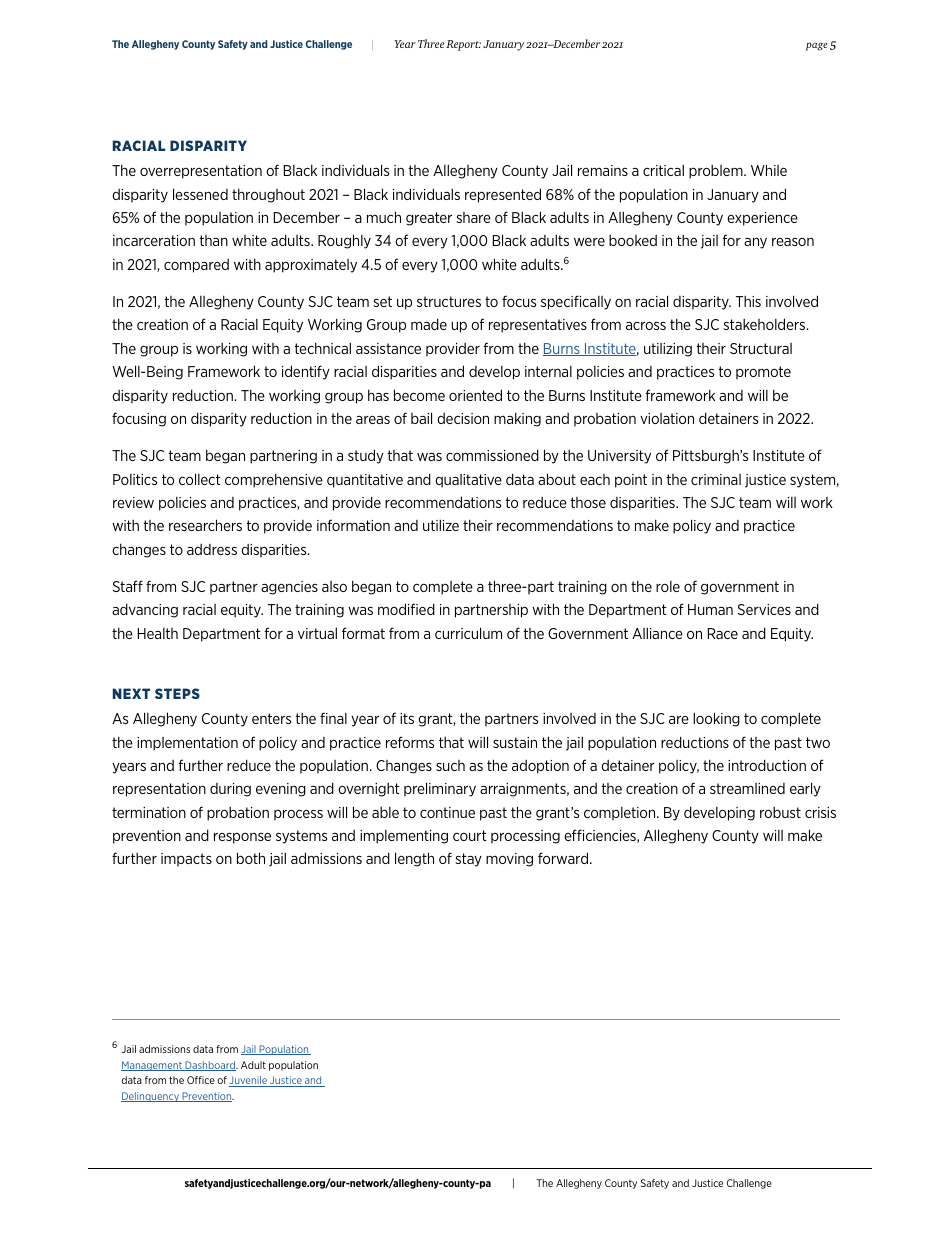  I want to click on Juvenile, so click(249, 1081).
